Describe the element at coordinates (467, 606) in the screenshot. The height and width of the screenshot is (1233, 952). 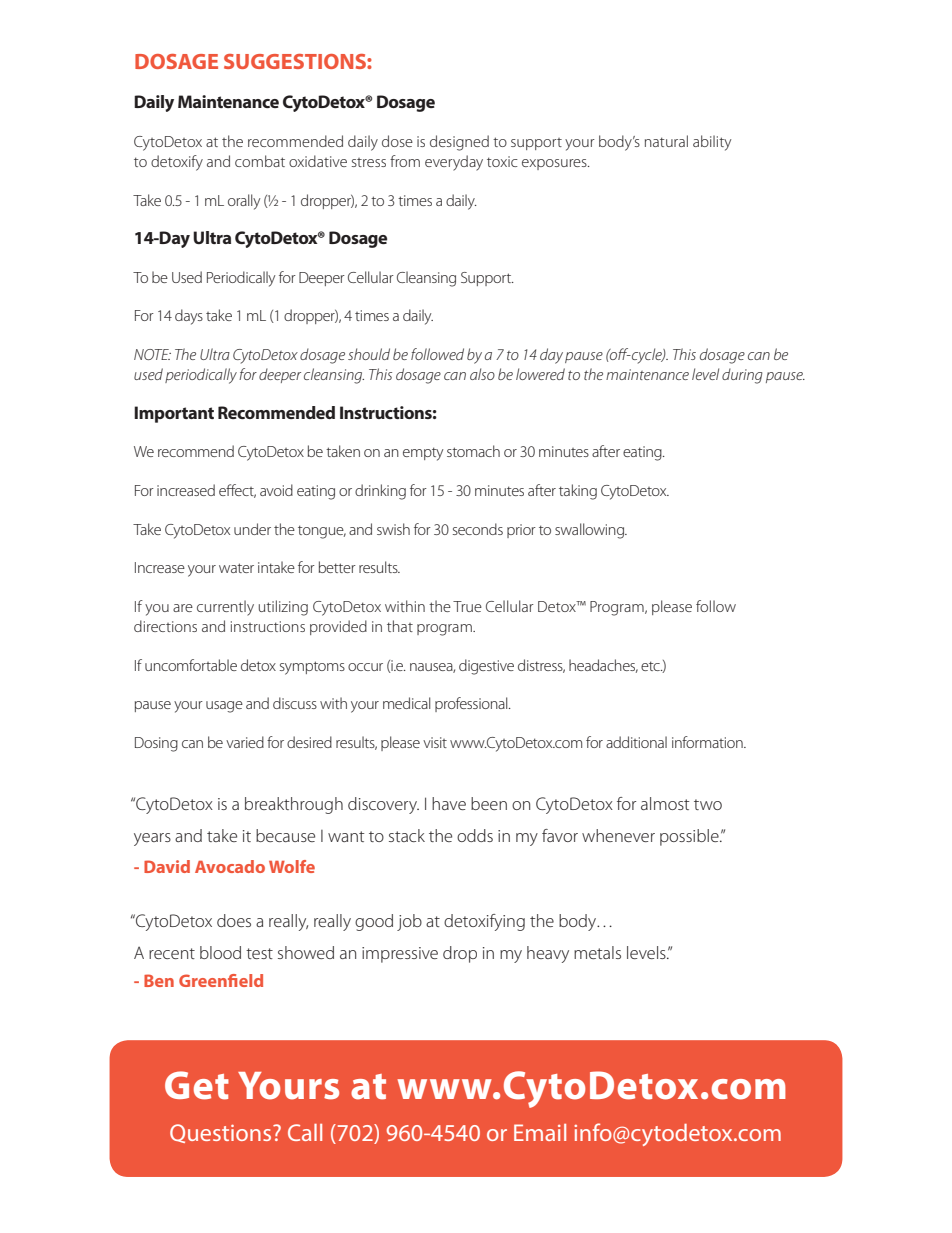
I see `True` at that location.
